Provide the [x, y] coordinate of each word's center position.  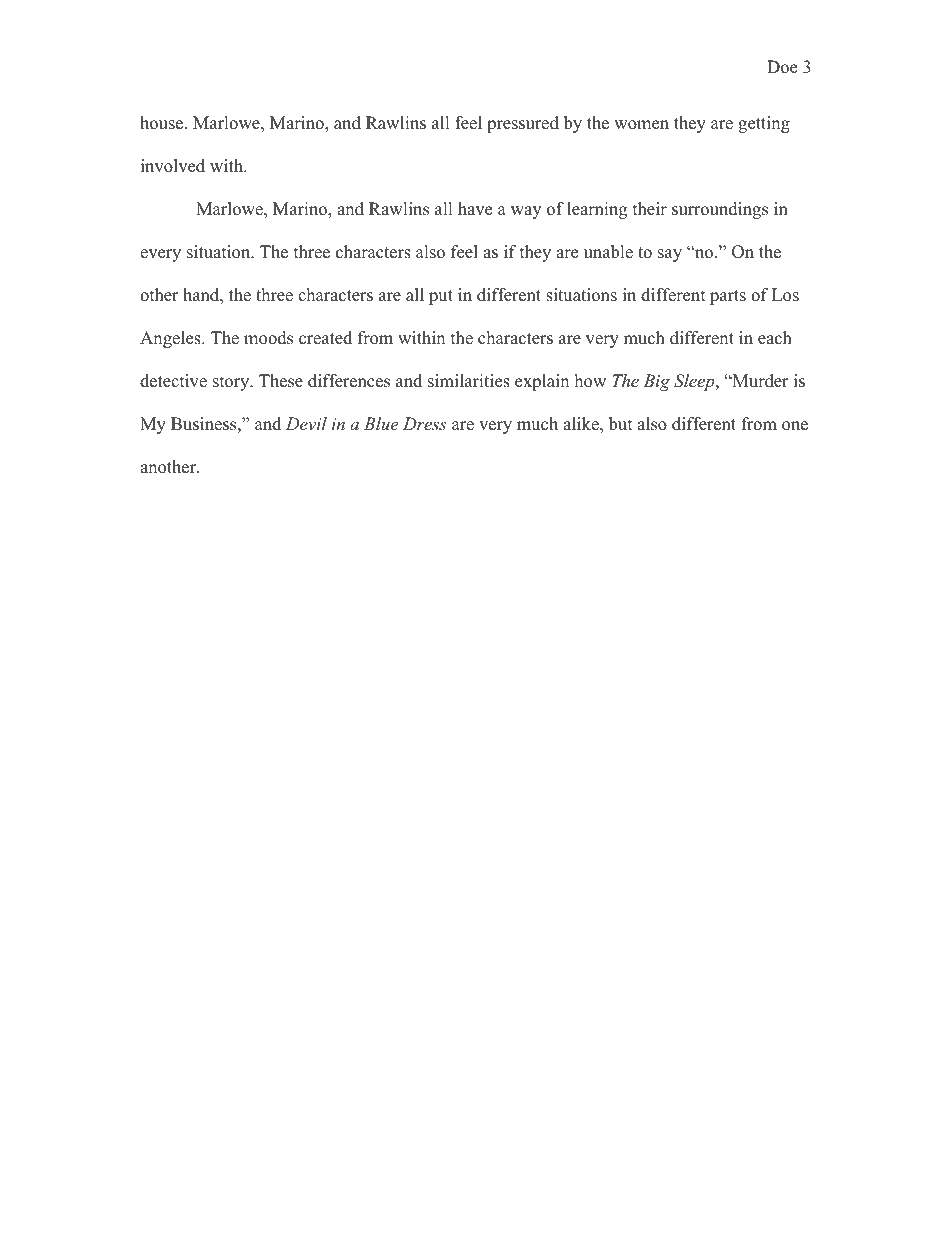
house [161, 123]
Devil [306, 423]
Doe [782, 67]
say [670, 255]
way [526, 212]
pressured [523, 124]
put [441, 297]
